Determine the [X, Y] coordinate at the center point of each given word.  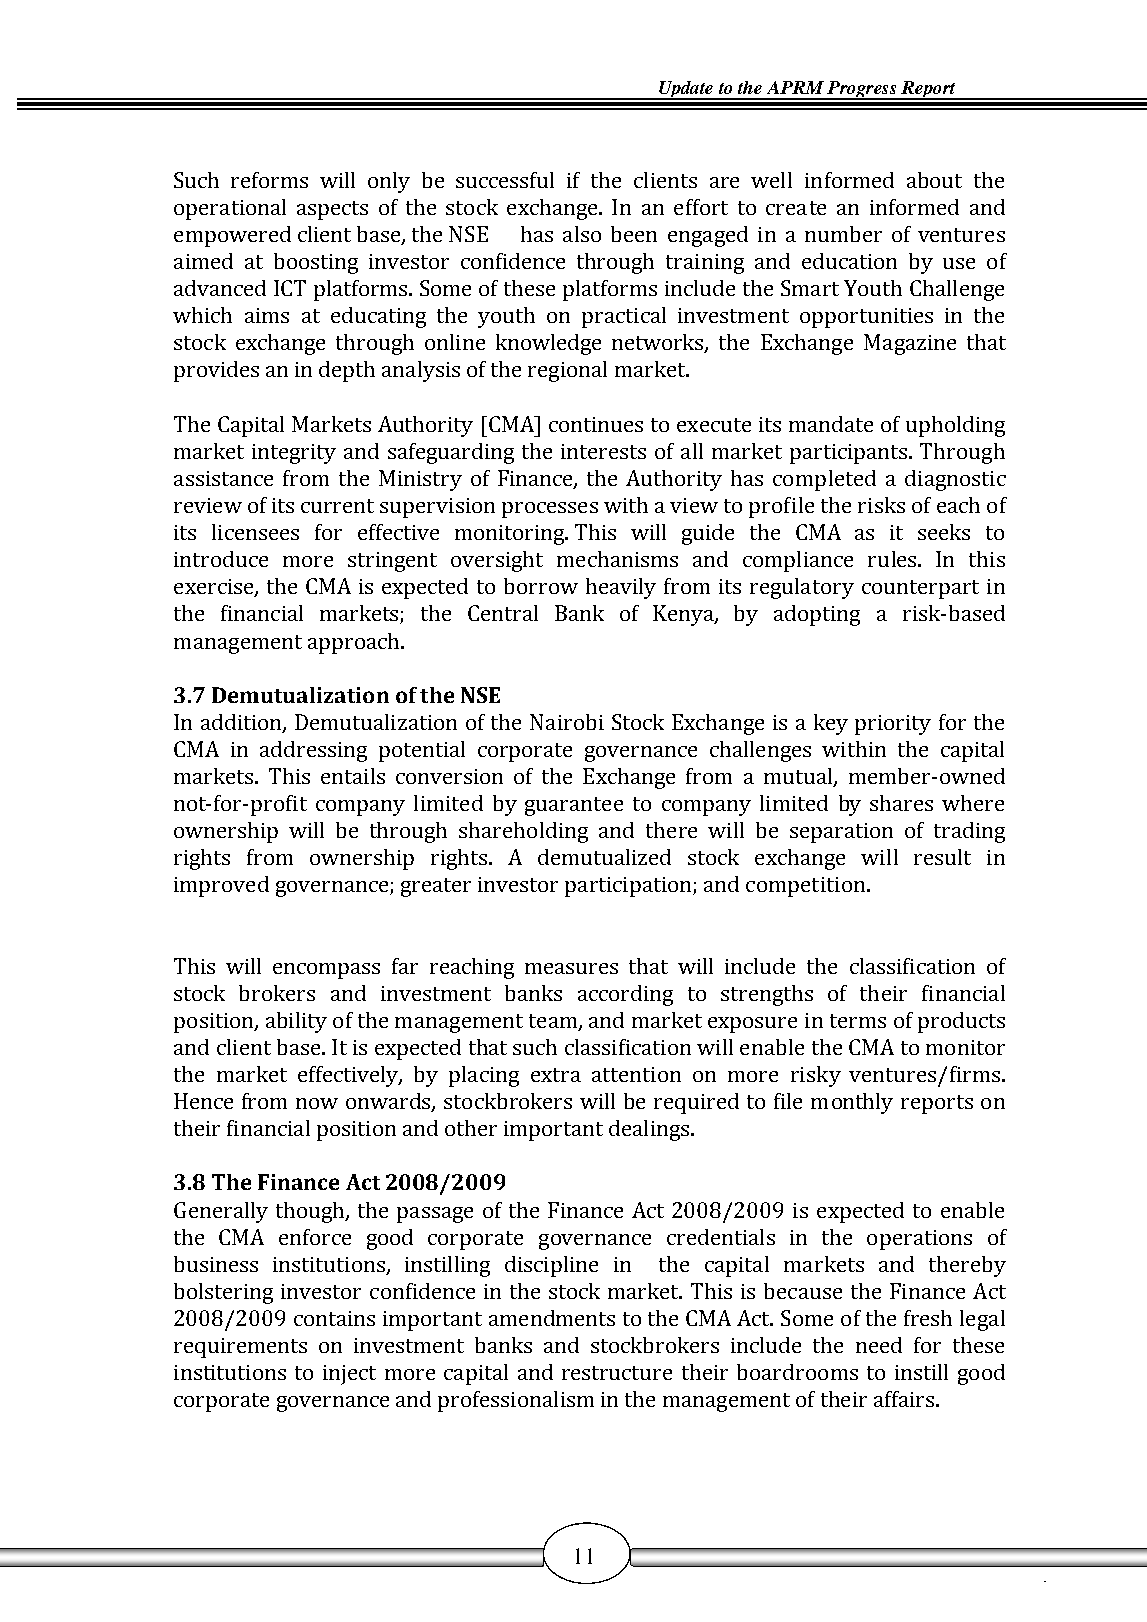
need [879, 1345]
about [934, 180]
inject [349, 1375]
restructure [617, 1373]
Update [686, 90]
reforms [269, 180]
